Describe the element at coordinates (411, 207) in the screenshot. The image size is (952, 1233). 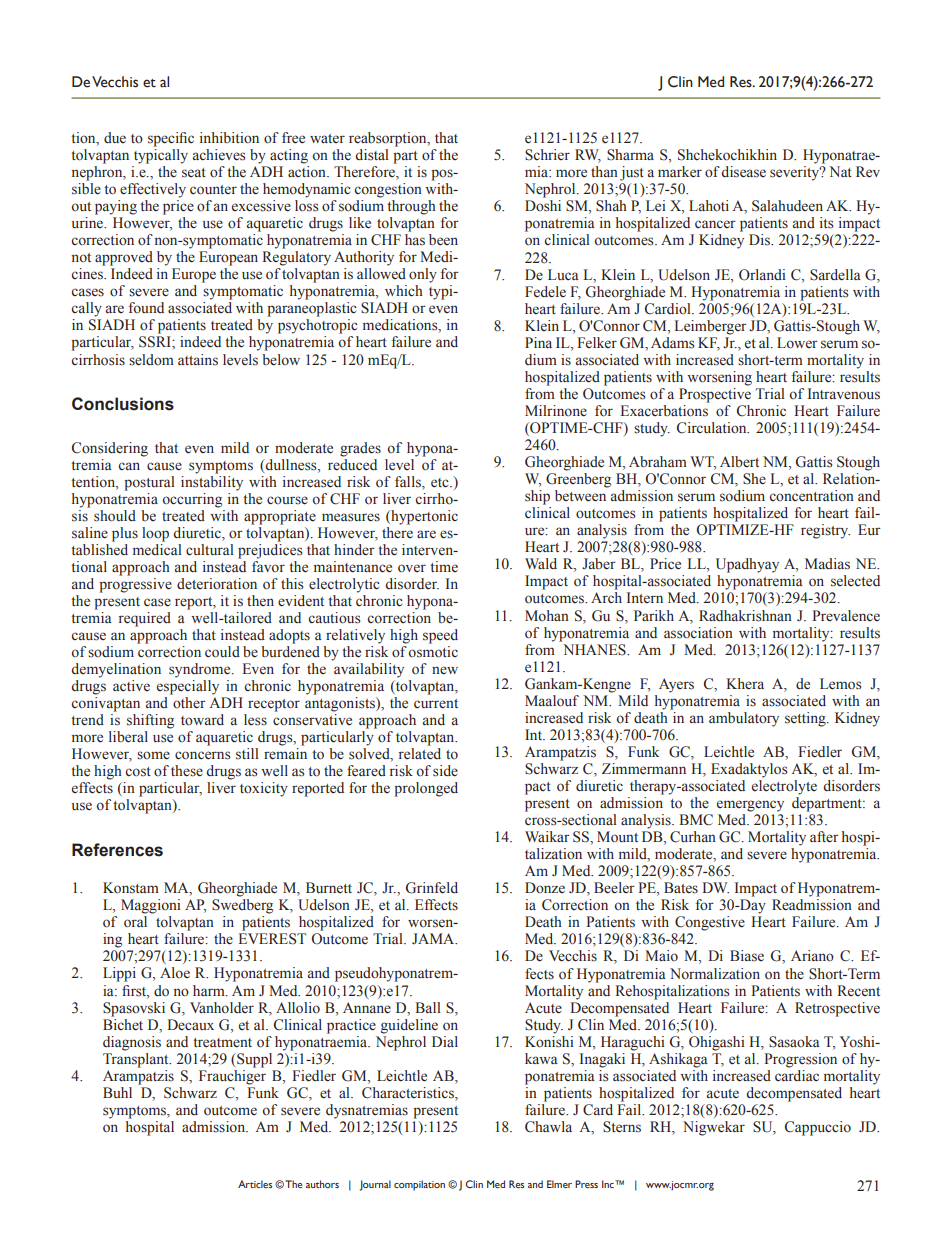
I see `through` at that location.
